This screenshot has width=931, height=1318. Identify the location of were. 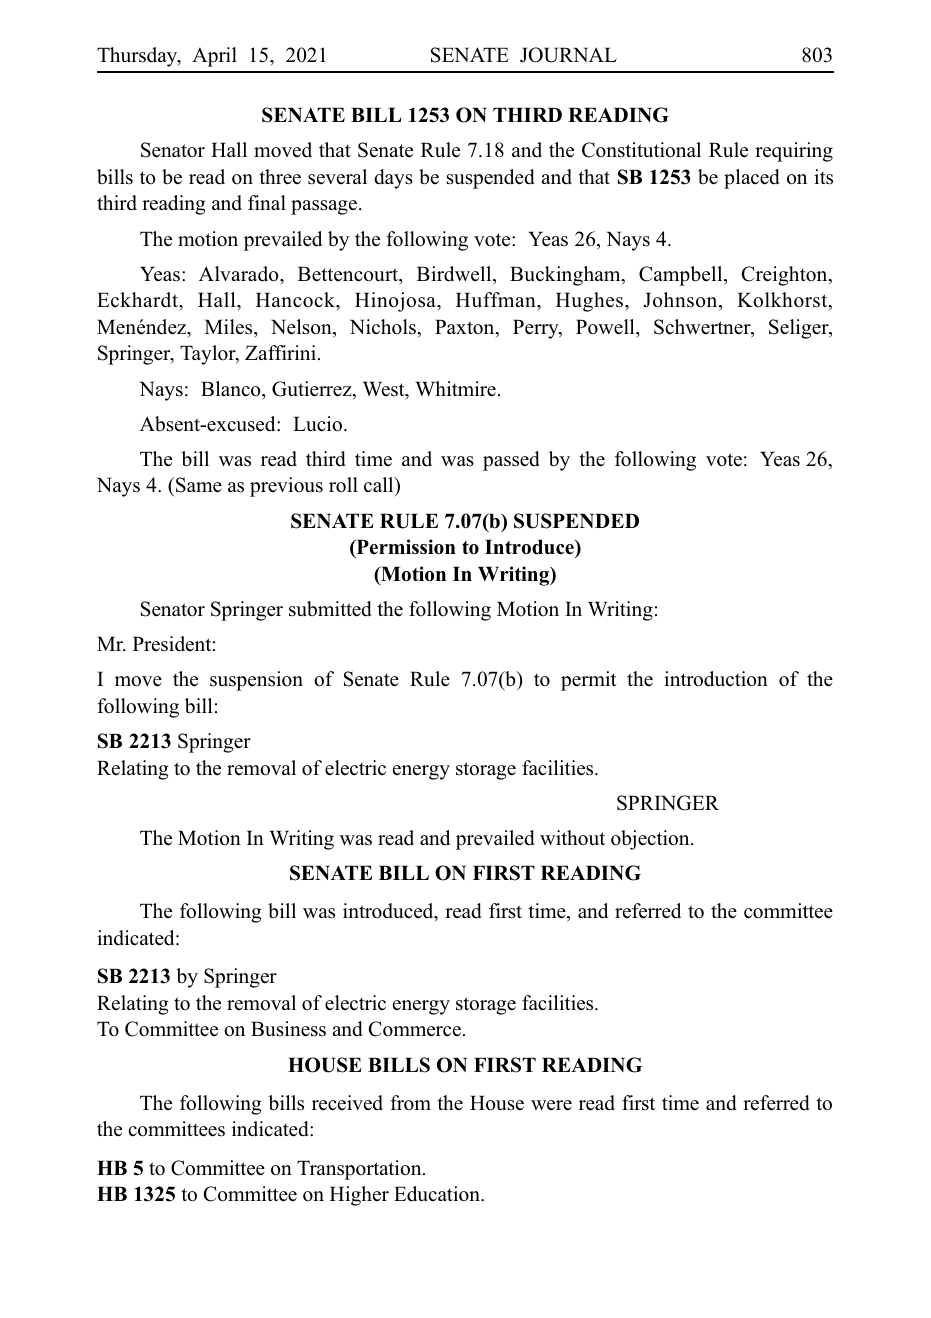
(551, 1105).
